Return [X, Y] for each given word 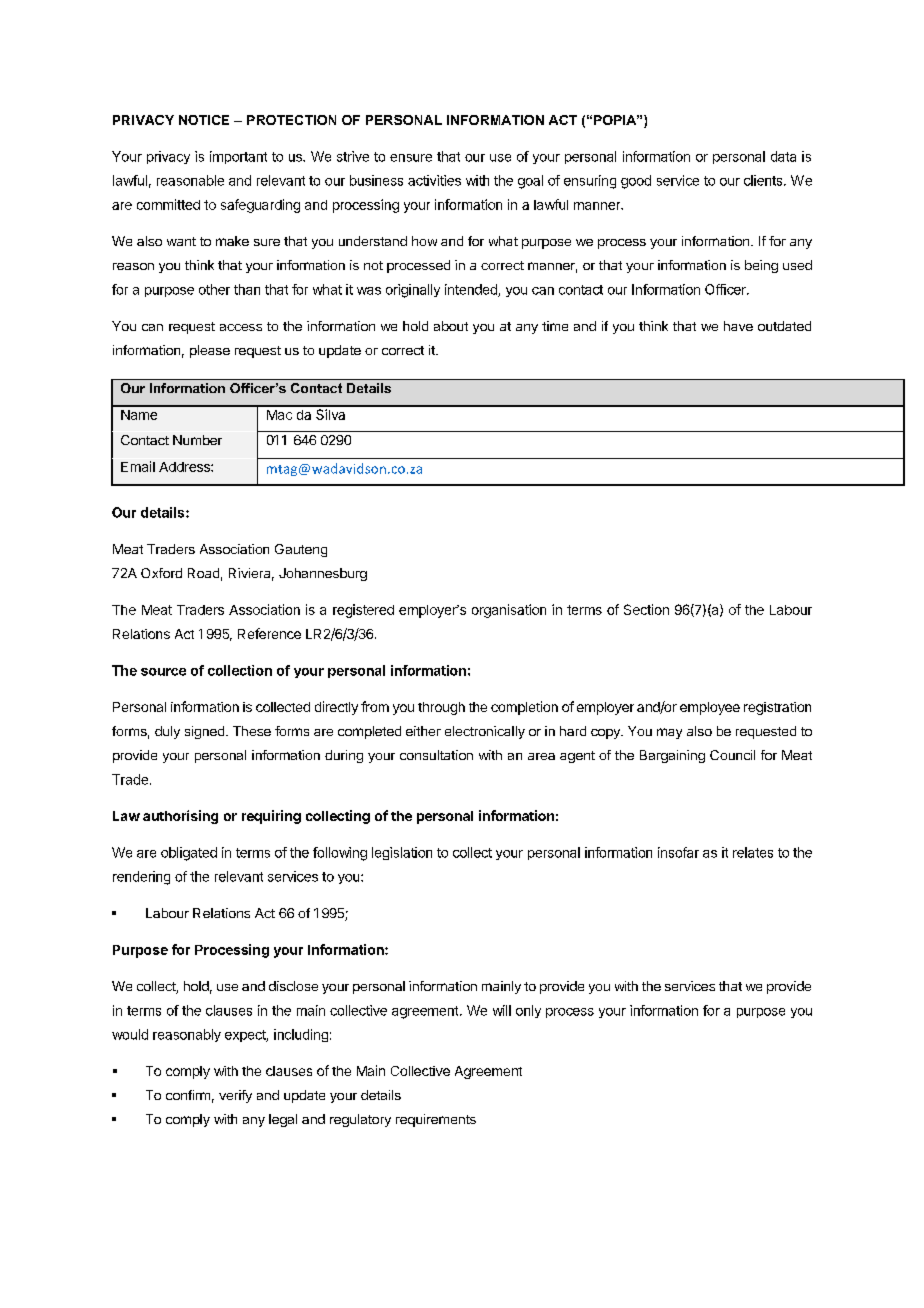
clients [764, 180]
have [738, 326]
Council [732, 755]
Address [185, 467]
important [238, 157]
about [451, 326]
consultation [436, 755]
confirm [188, 1095]
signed [204, 732]
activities [434, 180]
